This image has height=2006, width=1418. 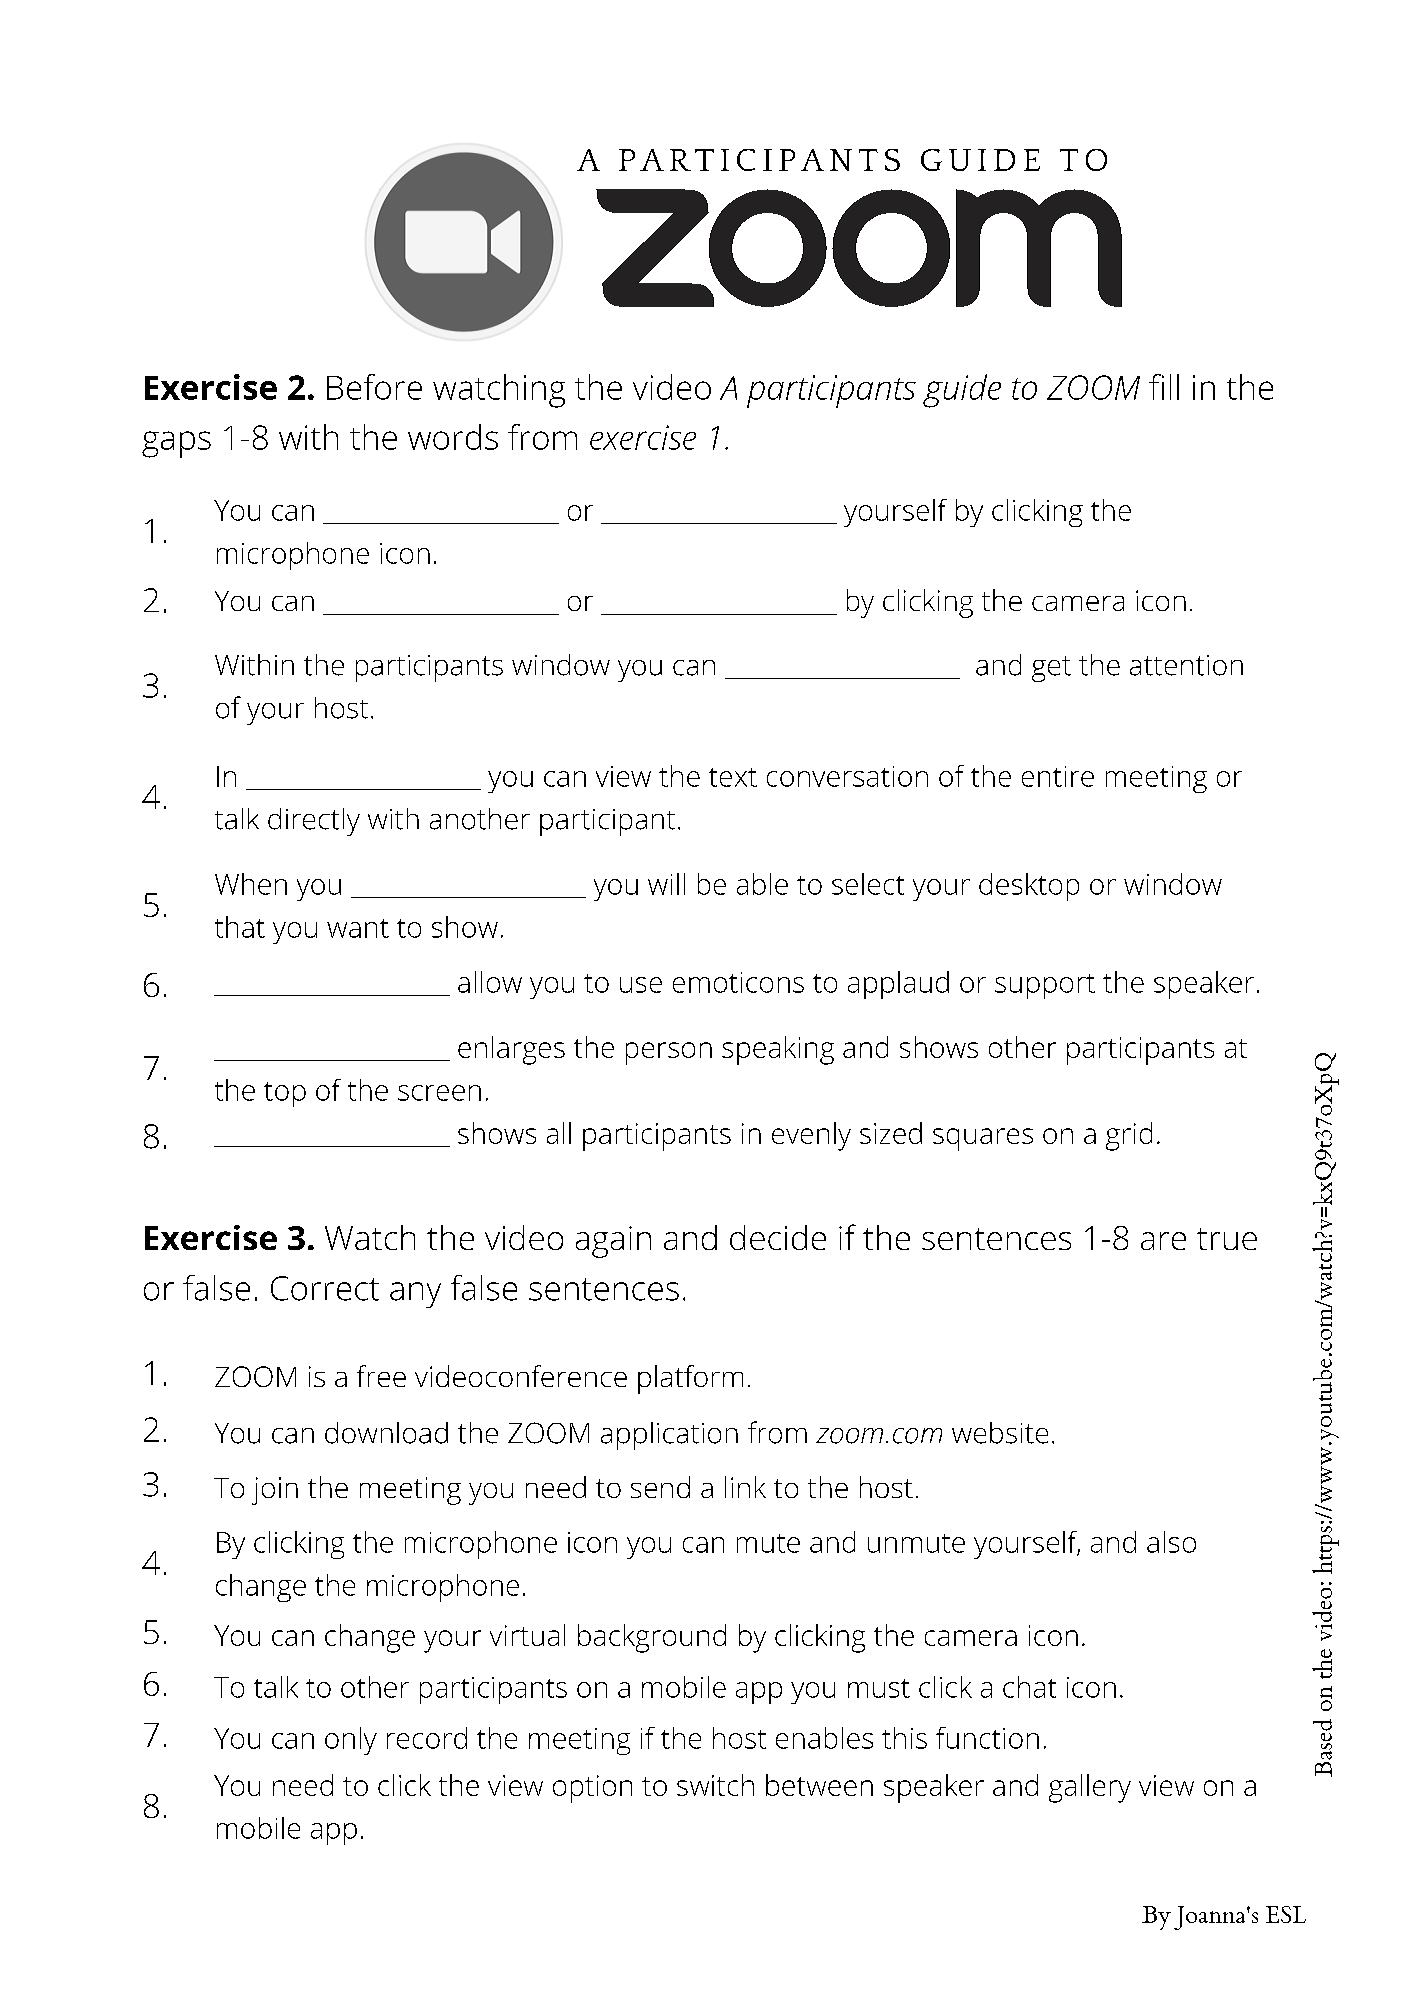 What do you see at coordinates (1029, 887) in the image?
I see `desktop` at bounding box center [1029, 887].
